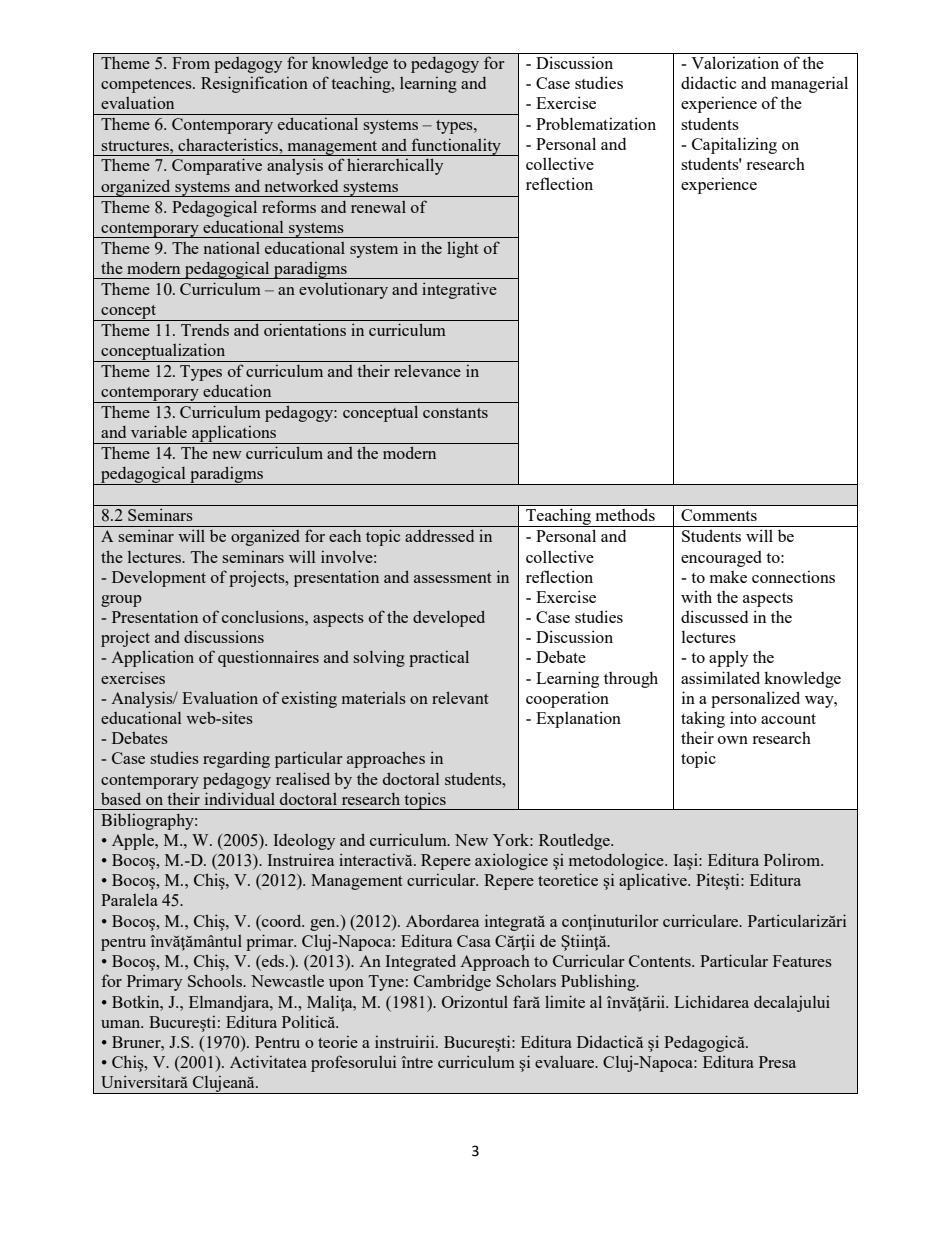 Image resolution: width=952 pixels, height=1233 pixels. What do you see at coordinates (216, 980) in the image?
I see `Schools` at bounding box center [216, 980].
